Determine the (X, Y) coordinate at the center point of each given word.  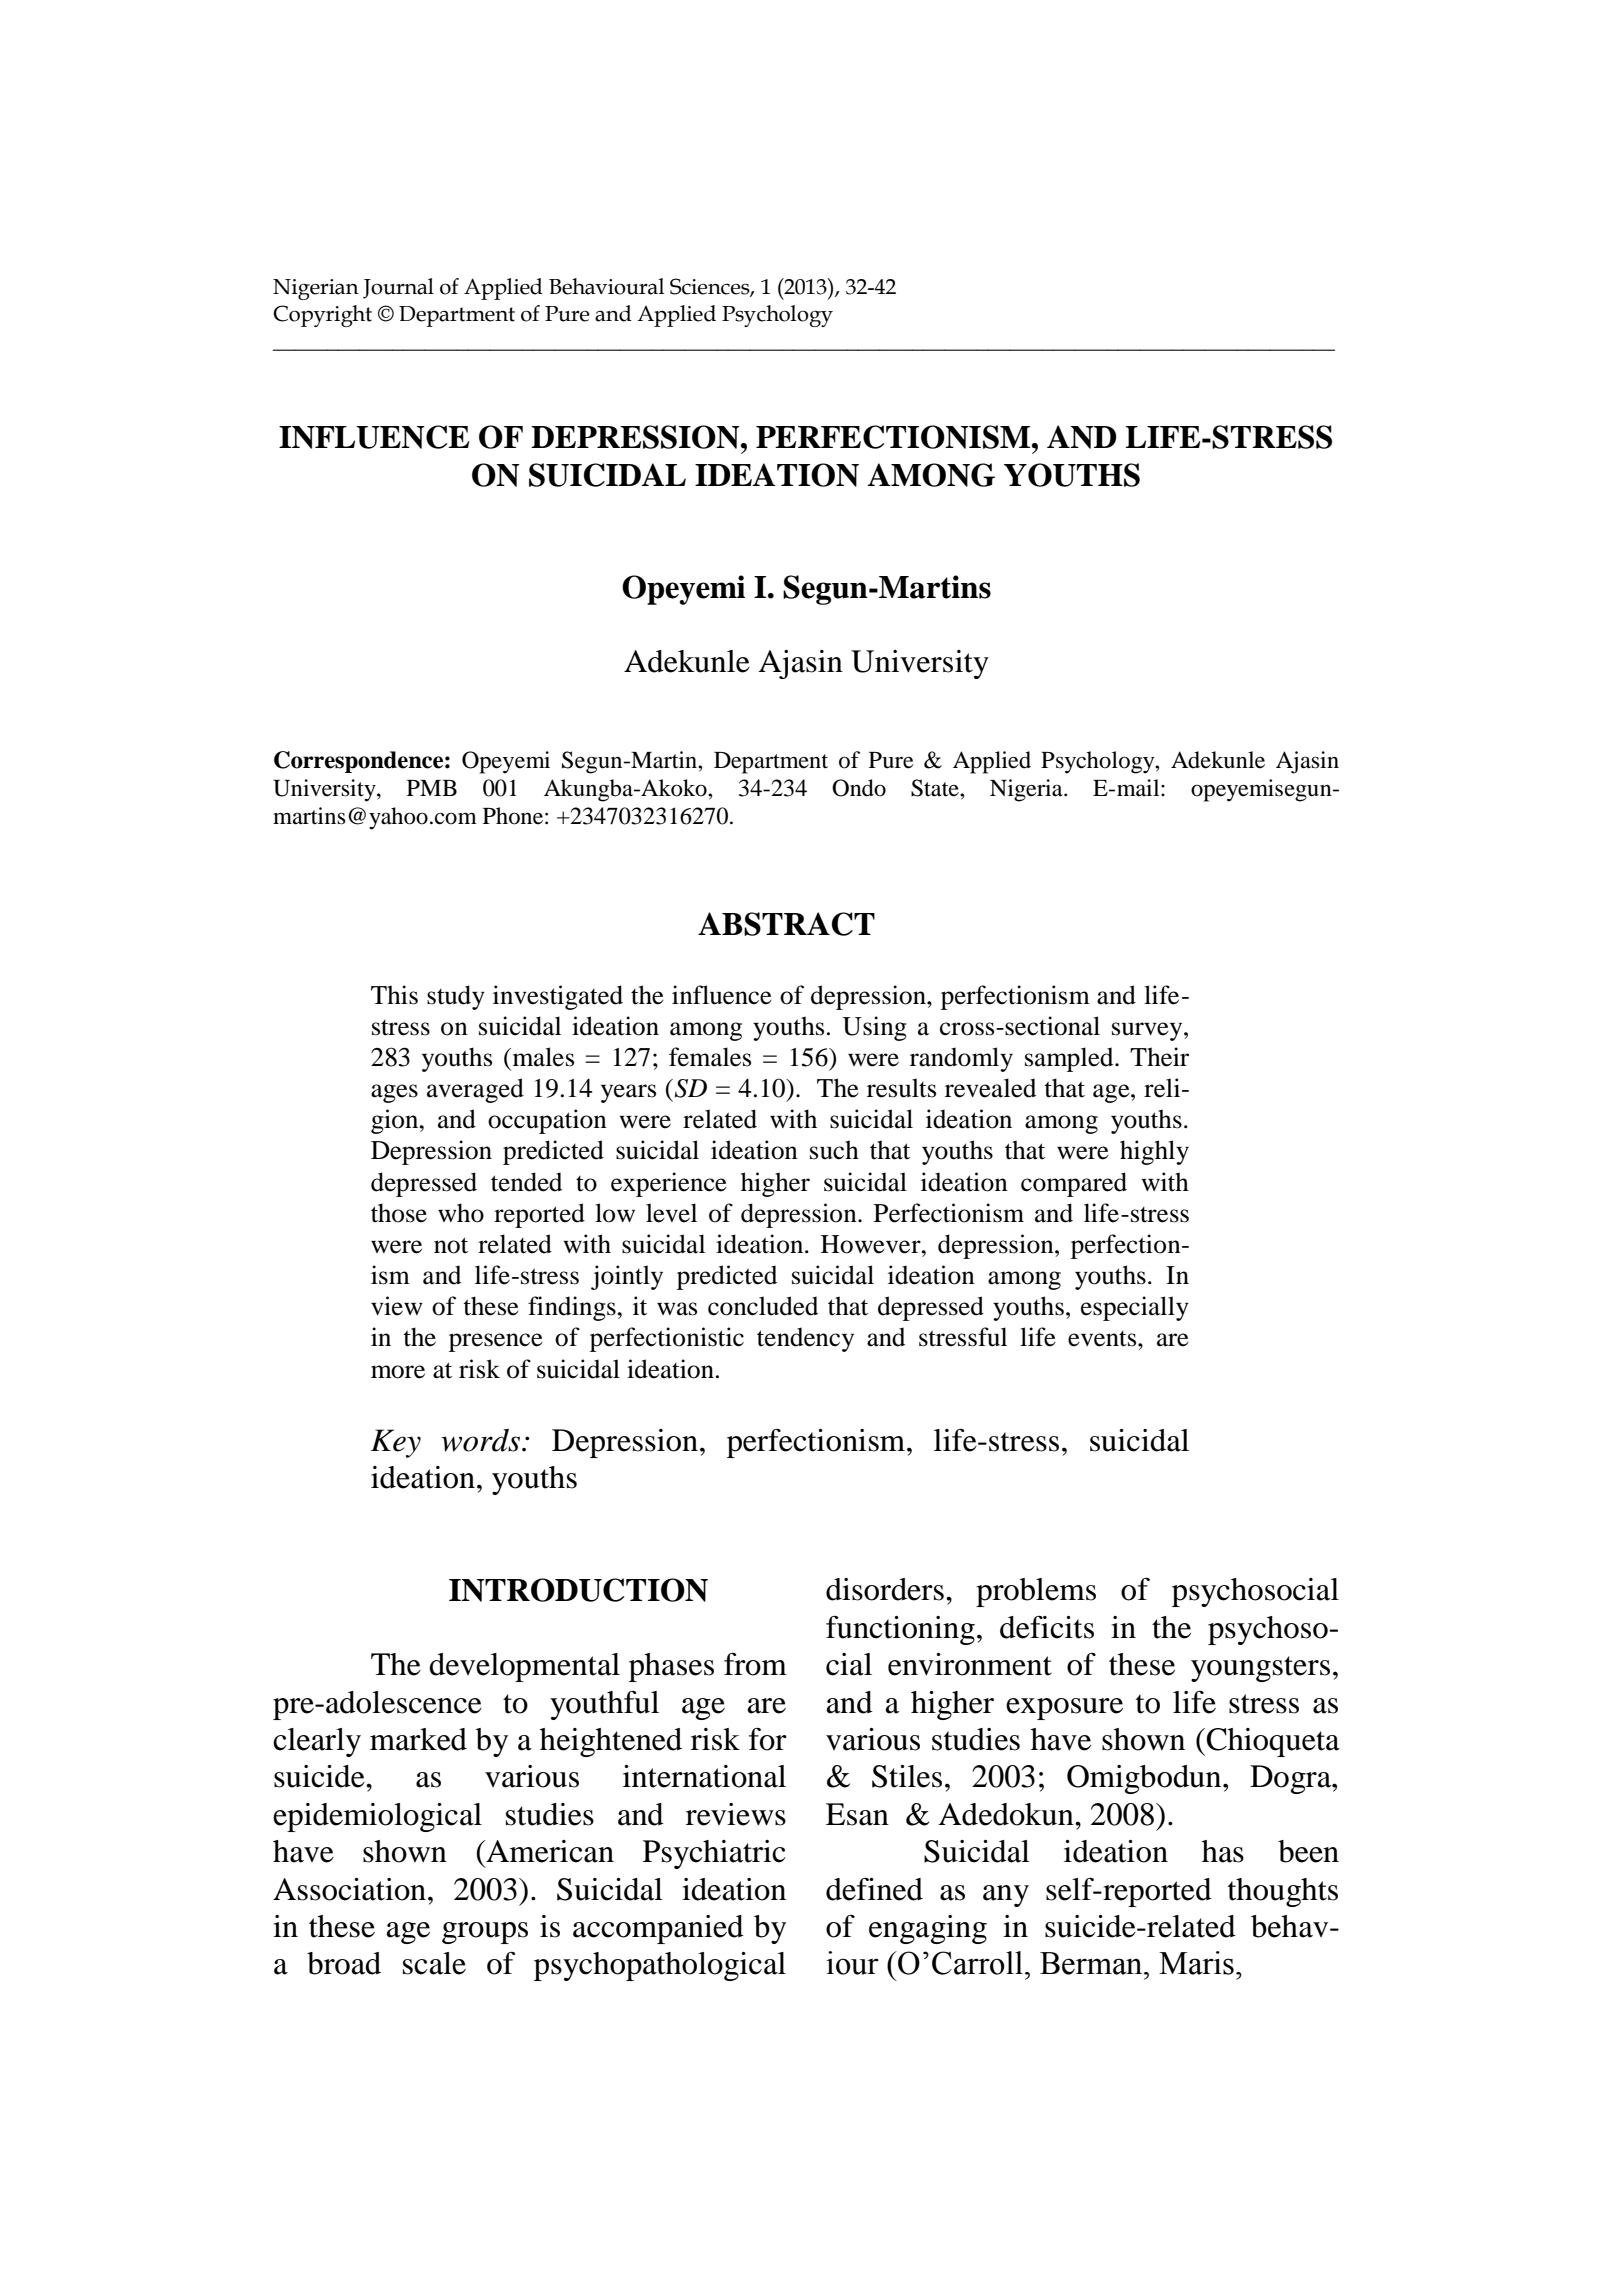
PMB (432, 788)
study (456, 997)
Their (1159, 1057)
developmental (524, 1667)
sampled (1070, 1059)
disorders (885, 1589)
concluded (763, 1306)
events (1103, 1339)
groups (485, 1933)
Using (874, 1028)
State (936, 788)
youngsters (1260, 1669)
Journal (398, 288)
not (451, 1245)
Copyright (322, 316)
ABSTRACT (786, 924)
